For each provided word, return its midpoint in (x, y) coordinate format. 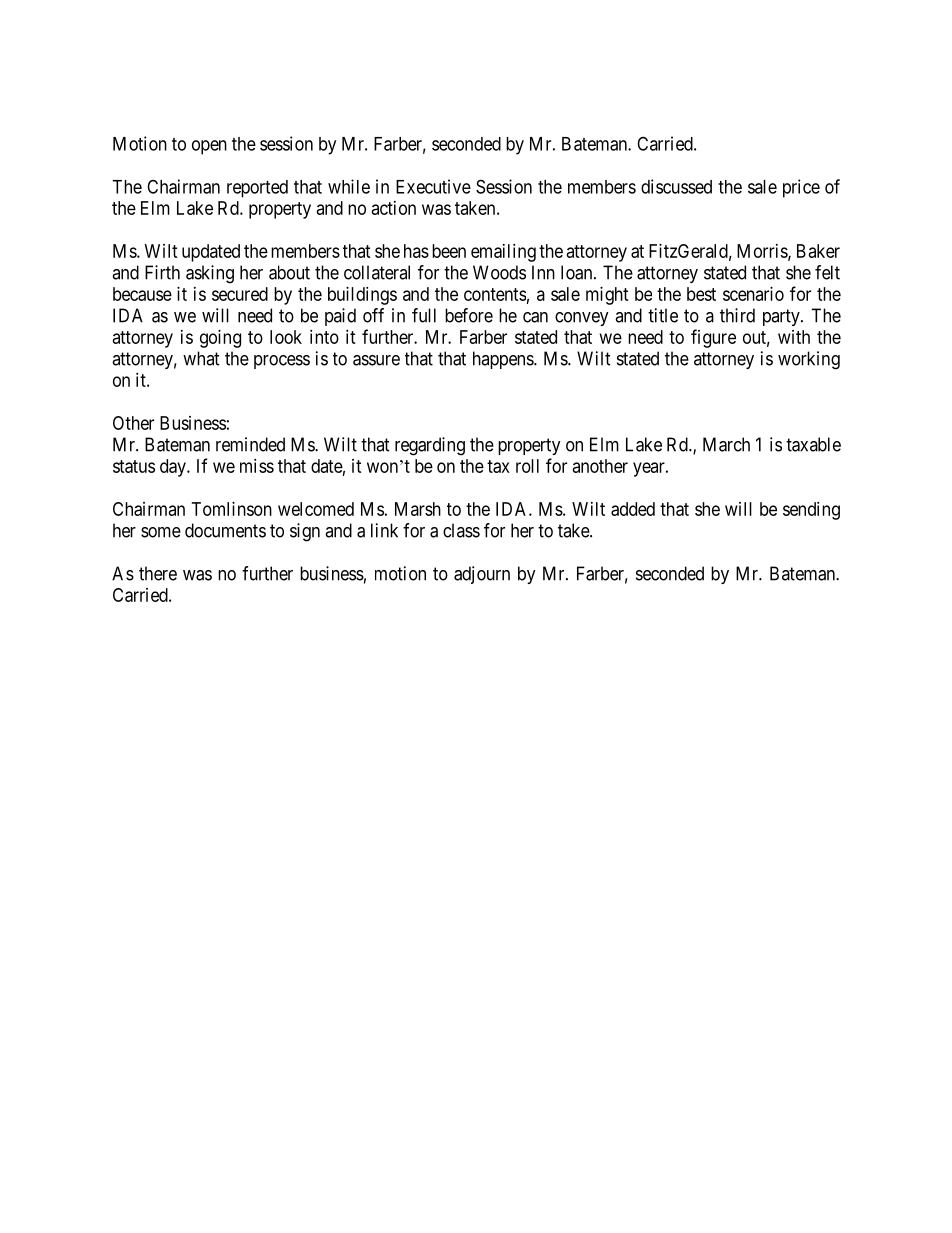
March (726, 444)
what (201, 358)
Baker (818, 251)
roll (527, 466)
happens (504, 360)
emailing (503, 253)
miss (257, 466)
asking (210, 274)
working (809, 360)
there (158, 573)
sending (811, 511)
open (209, 147)
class (461, 530)
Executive (433, 186)
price (801, 188)
